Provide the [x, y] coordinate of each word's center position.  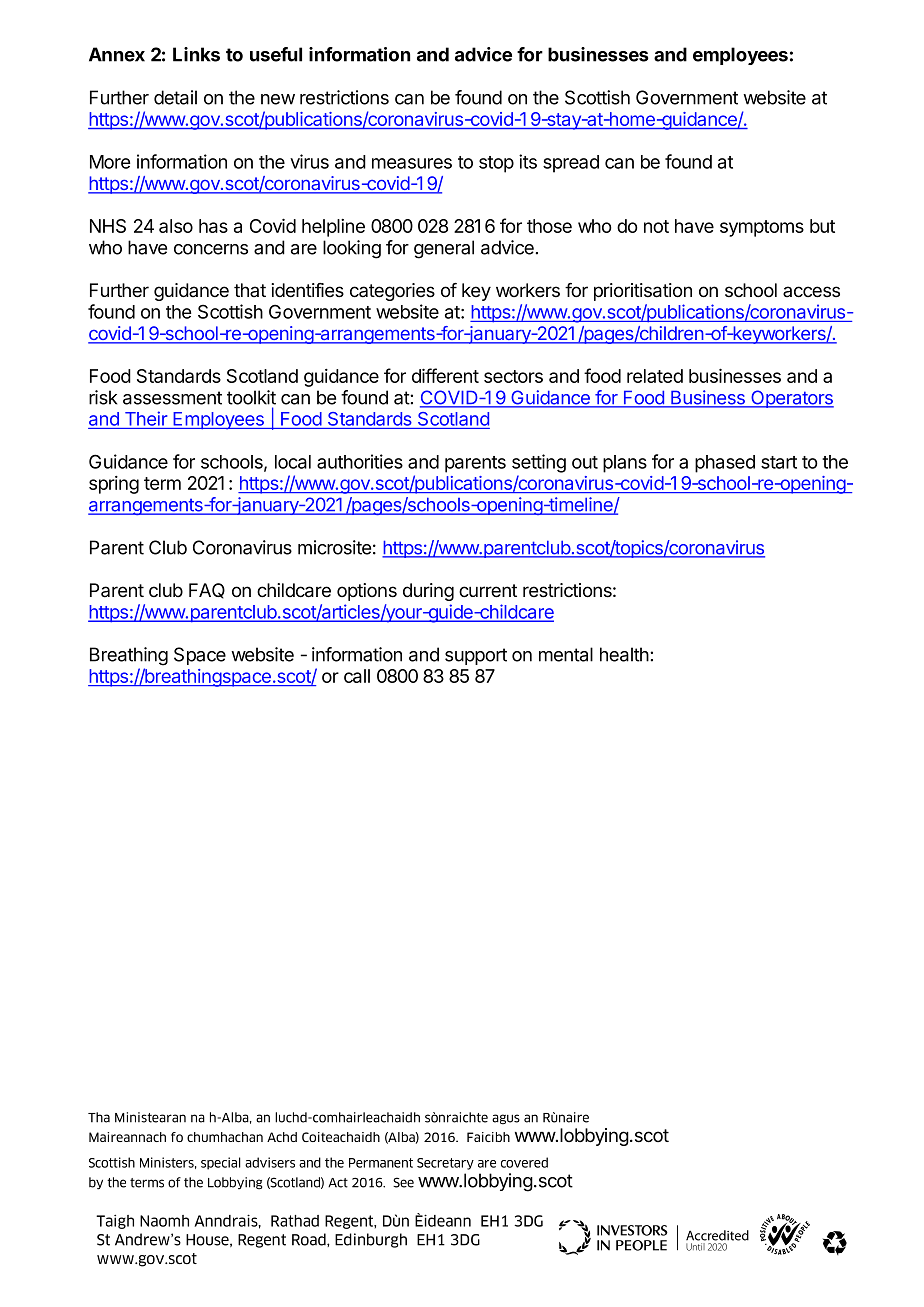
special [221, 1163]
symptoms [762, 228]
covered [524, 1162]
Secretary [445, 1164]
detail [175, 97]
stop [496, 164]
